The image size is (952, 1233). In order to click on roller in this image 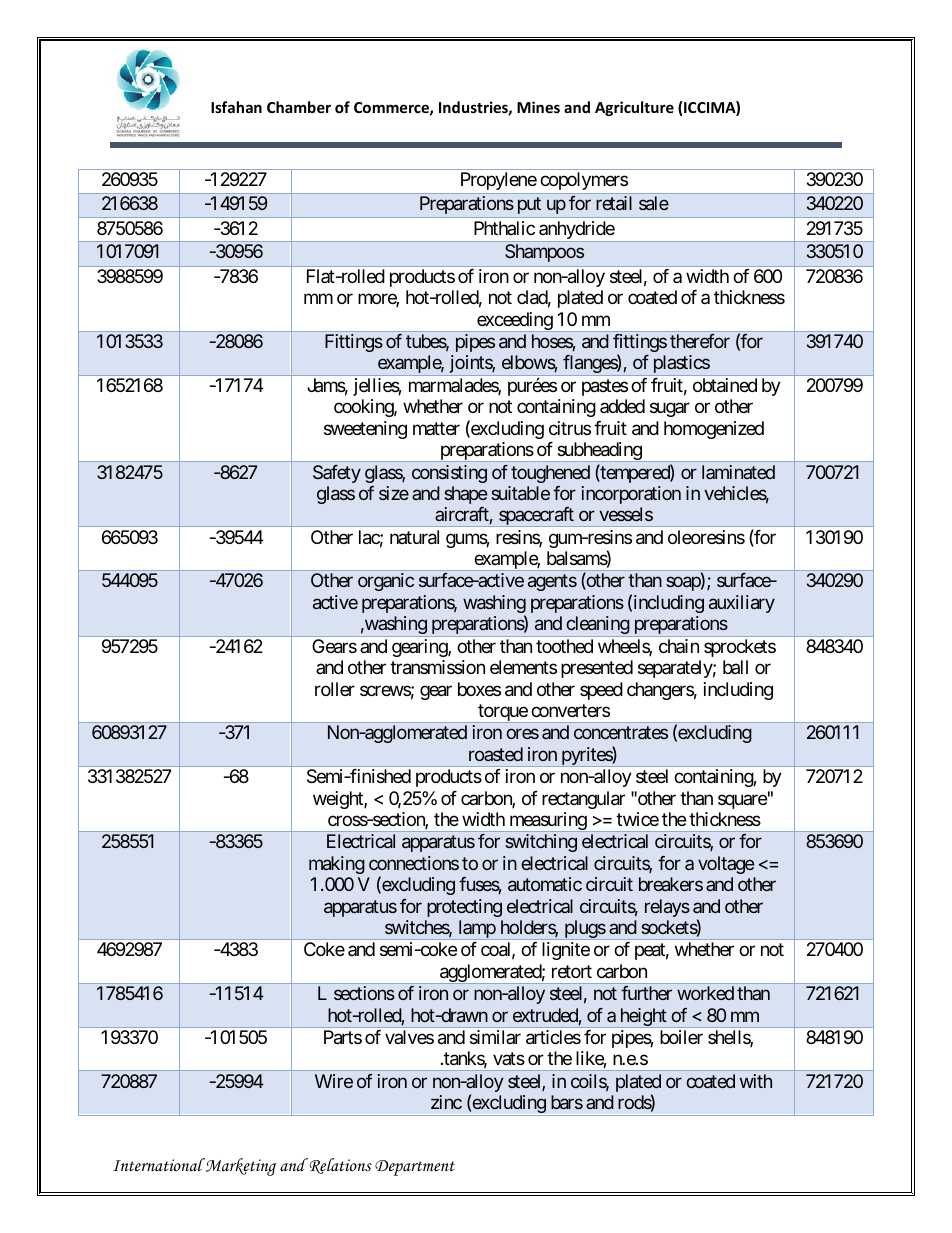, I will do `click(335, 689)`.
